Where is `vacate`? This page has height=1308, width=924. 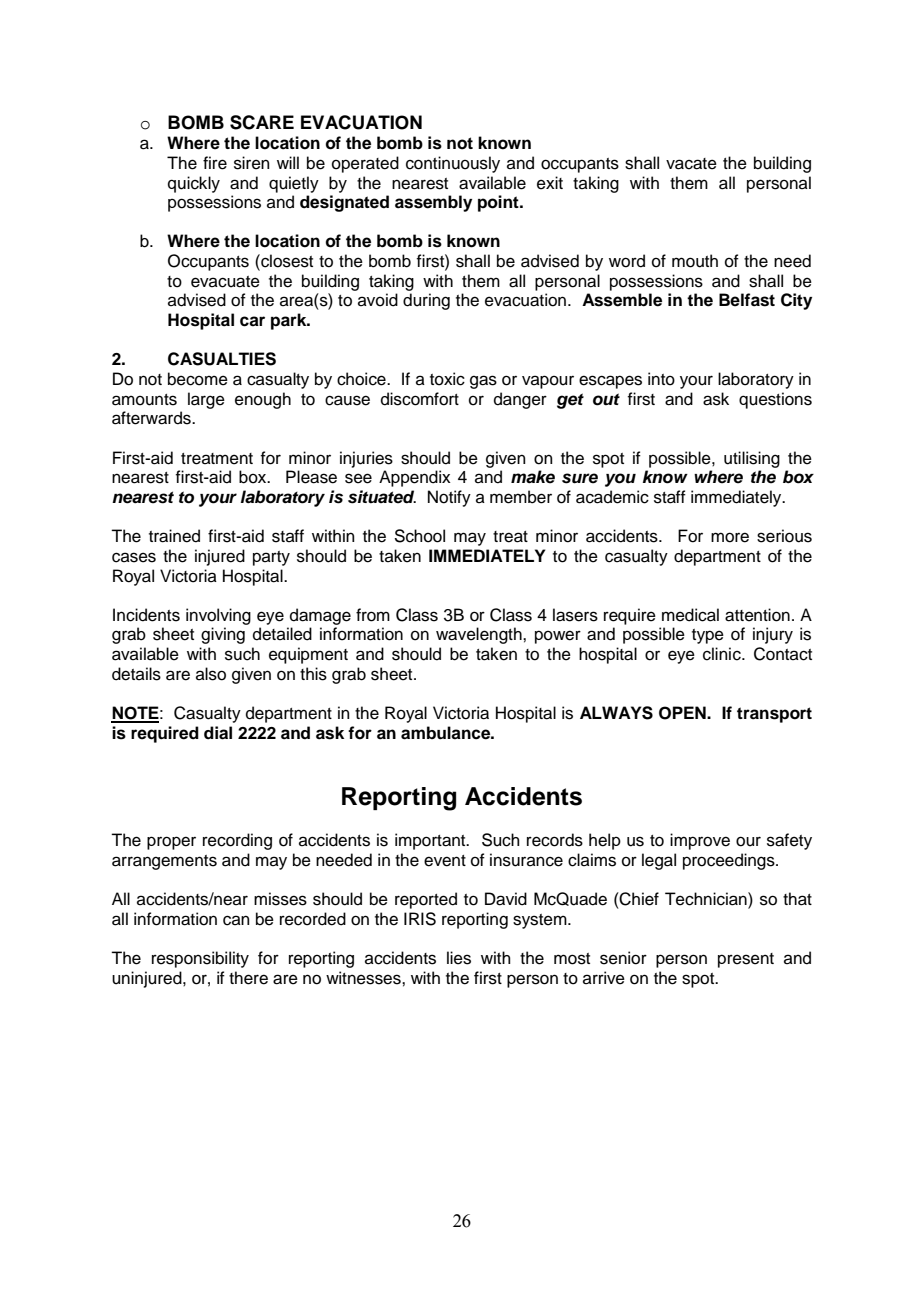 vacate is located at coordinates (691, 164).
